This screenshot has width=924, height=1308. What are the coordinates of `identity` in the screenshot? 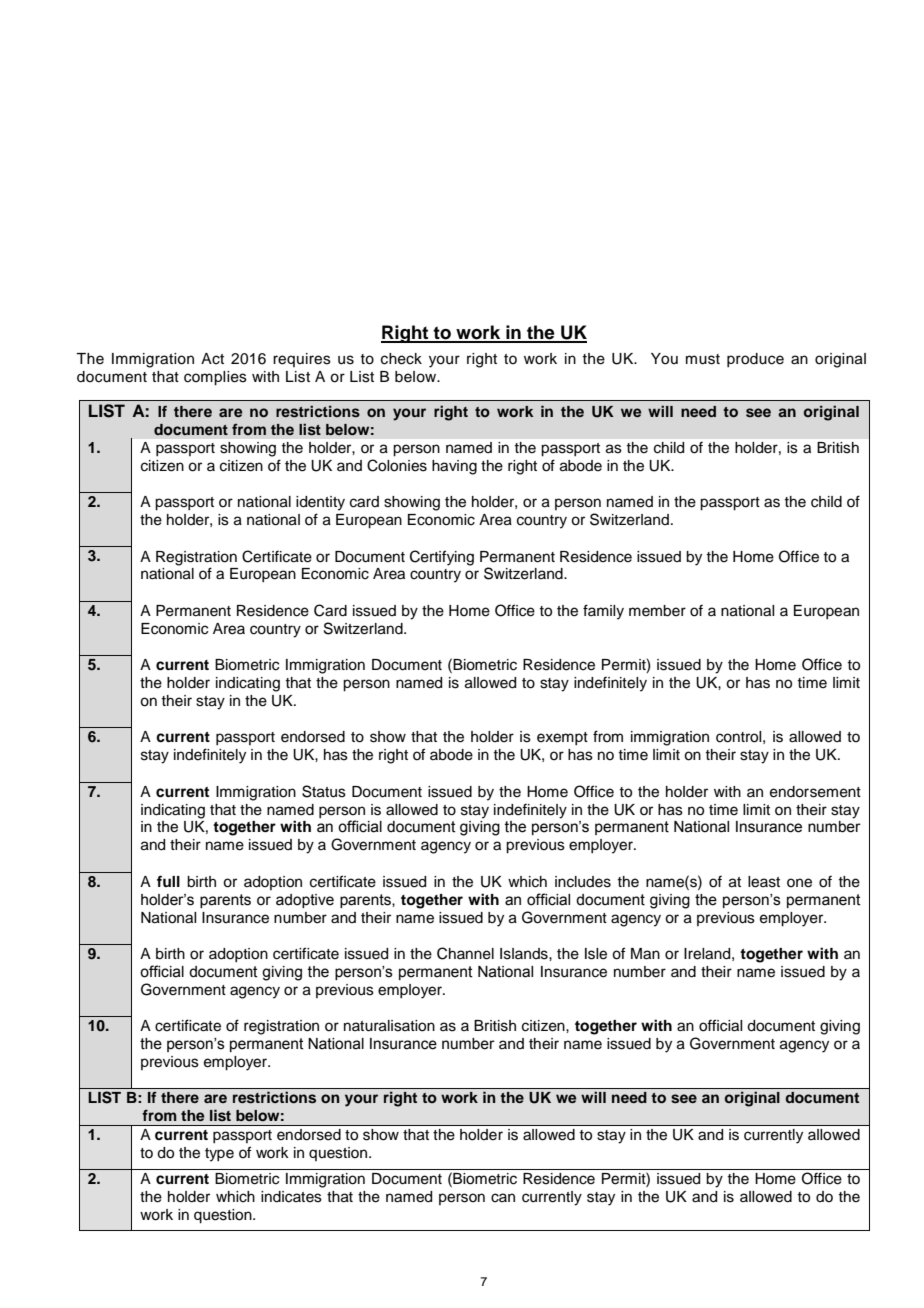 It's located at (320, 503).
